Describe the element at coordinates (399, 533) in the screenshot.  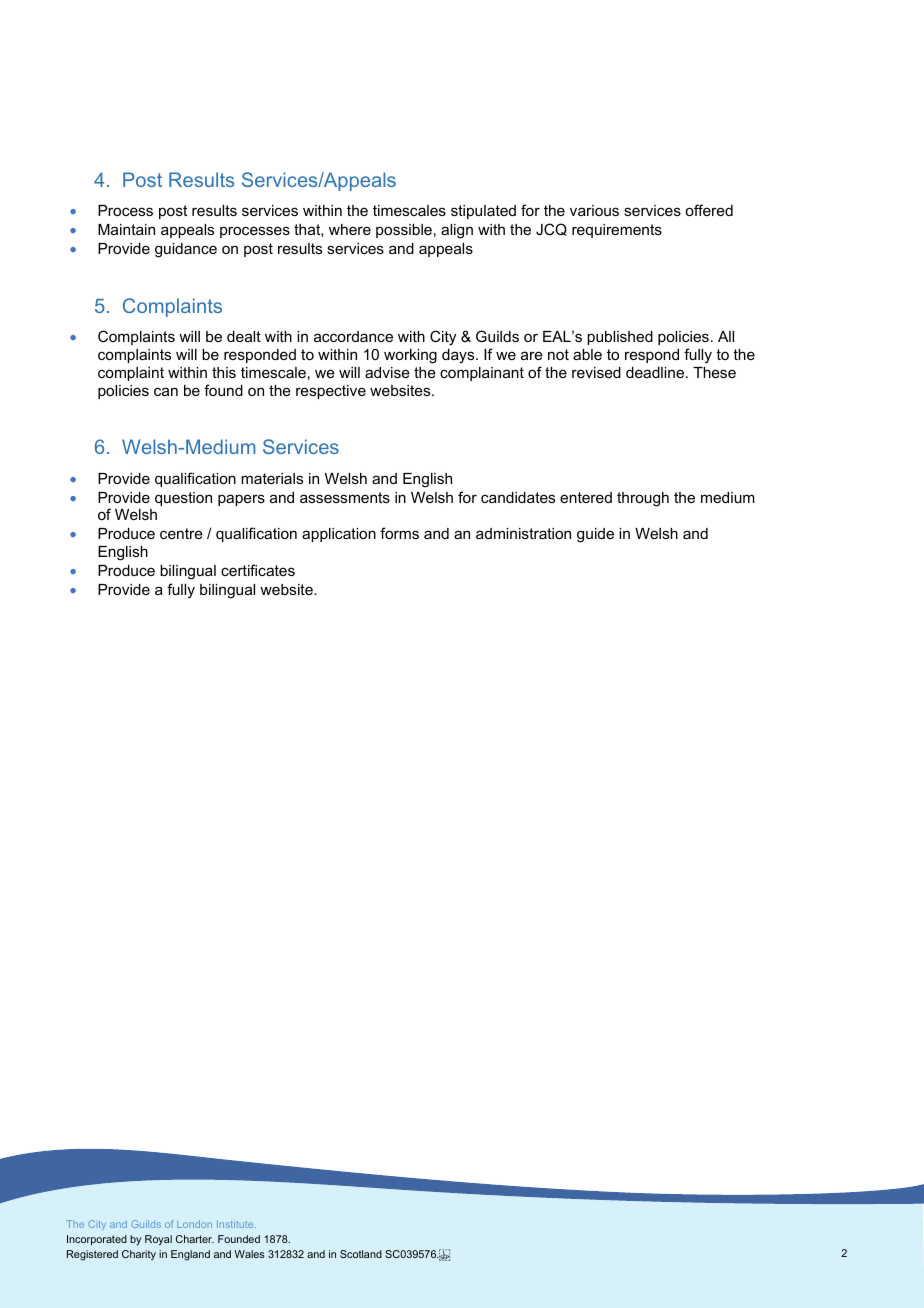
I see `forms` at that location.
